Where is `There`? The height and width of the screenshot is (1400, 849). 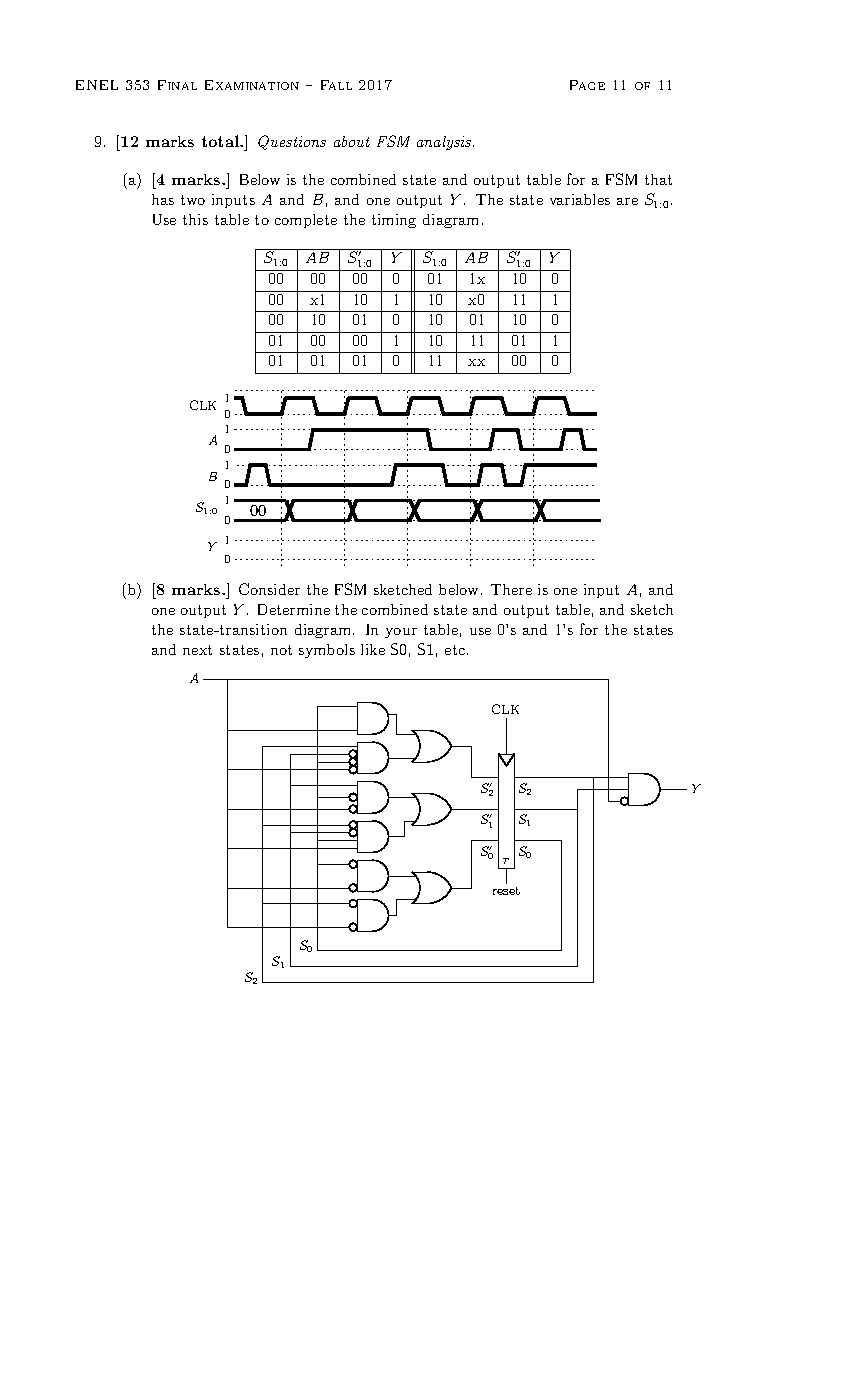
There is located at coordinates (511, 589).
